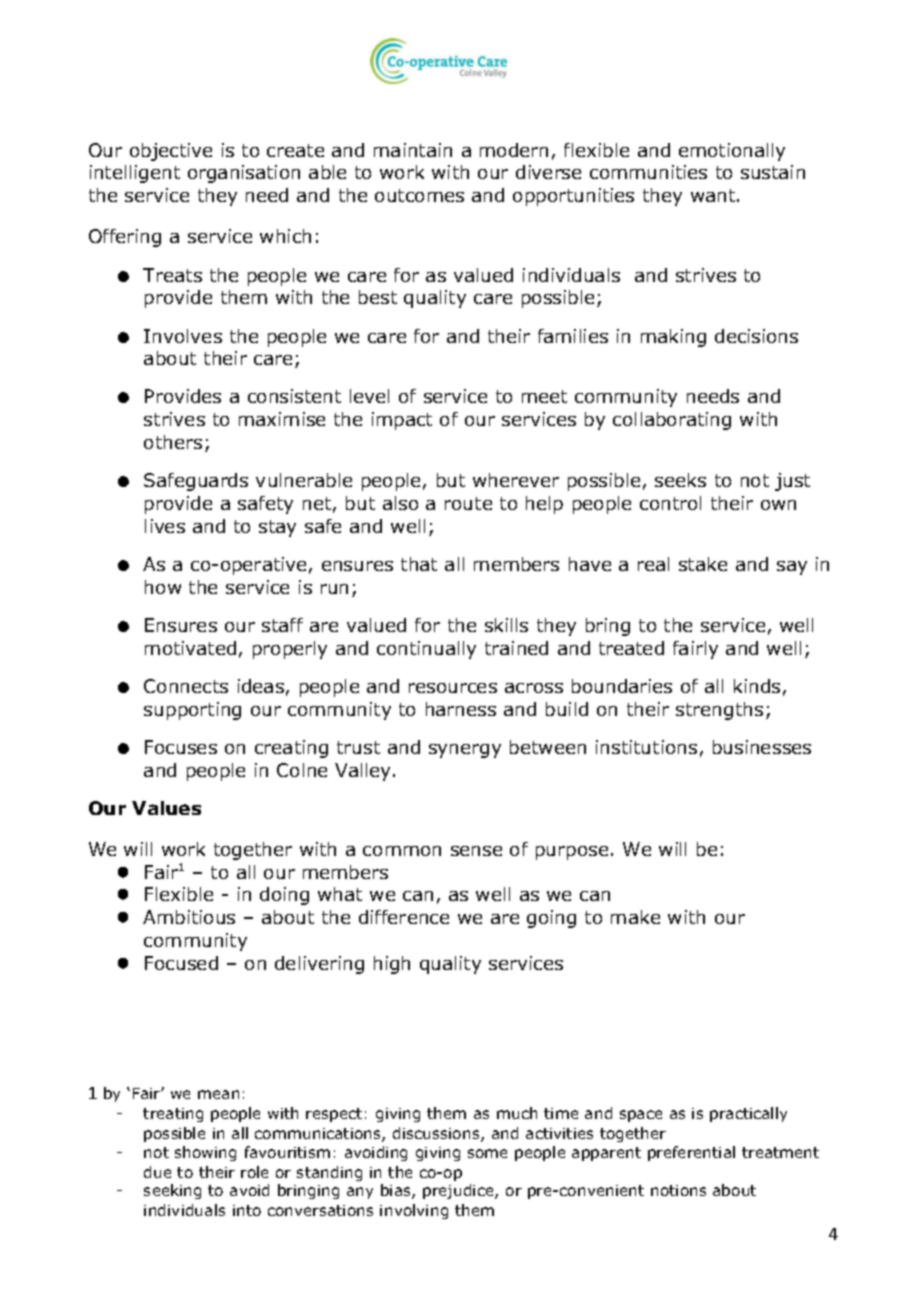  Describe the element at coordinates (465, 751) in the screenshot. I see `synergy` at that location.
